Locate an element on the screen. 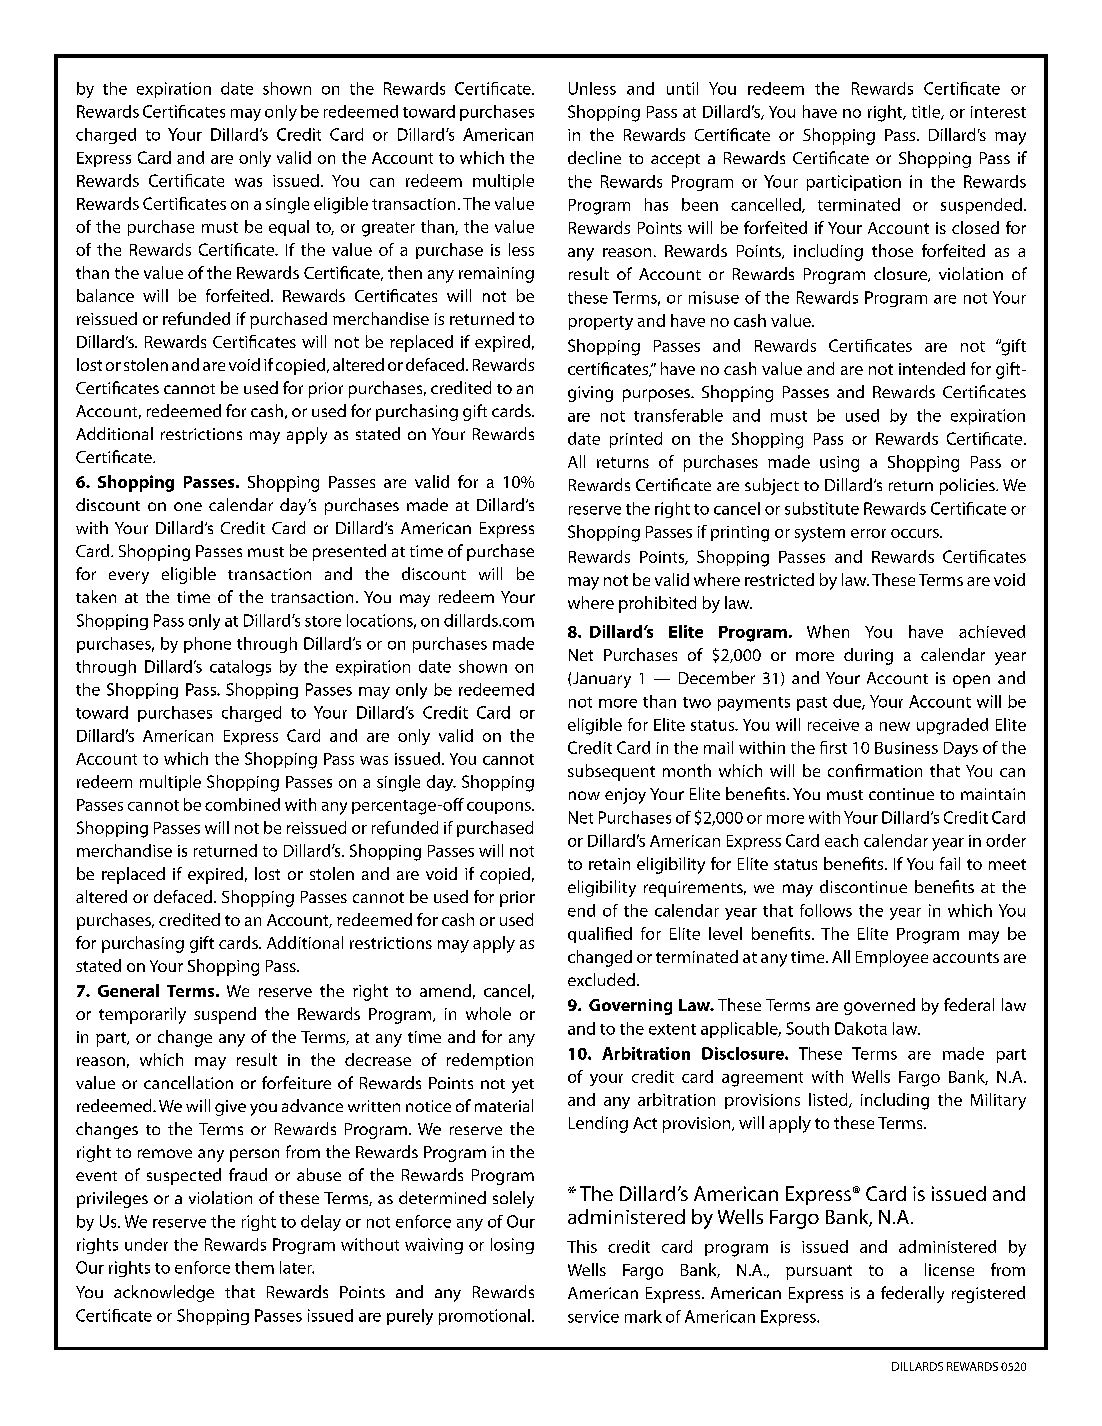  printed is located at coordinates (636, 440).
